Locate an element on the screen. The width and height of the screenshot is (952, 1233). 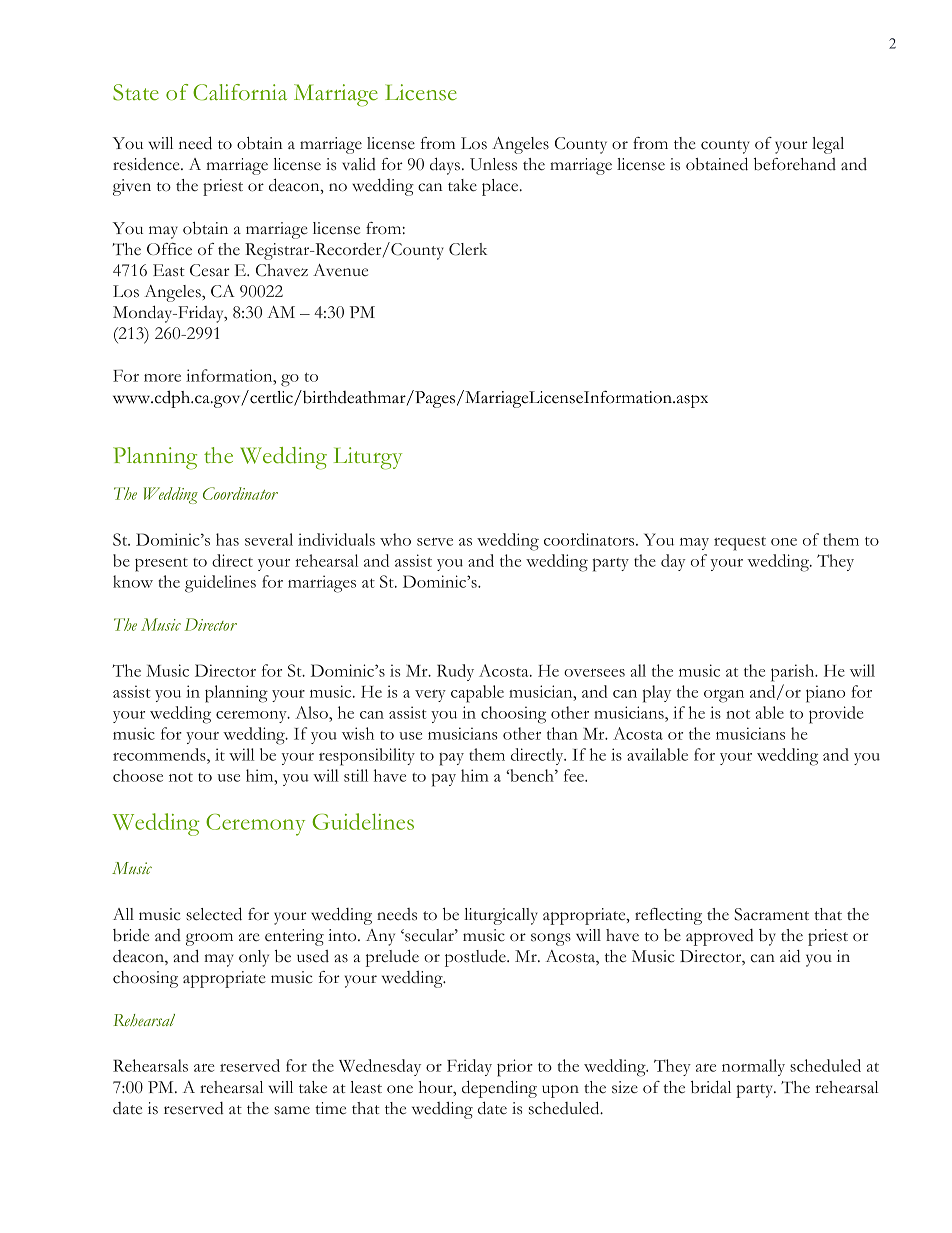
California is located at coordinates (240, 92).
